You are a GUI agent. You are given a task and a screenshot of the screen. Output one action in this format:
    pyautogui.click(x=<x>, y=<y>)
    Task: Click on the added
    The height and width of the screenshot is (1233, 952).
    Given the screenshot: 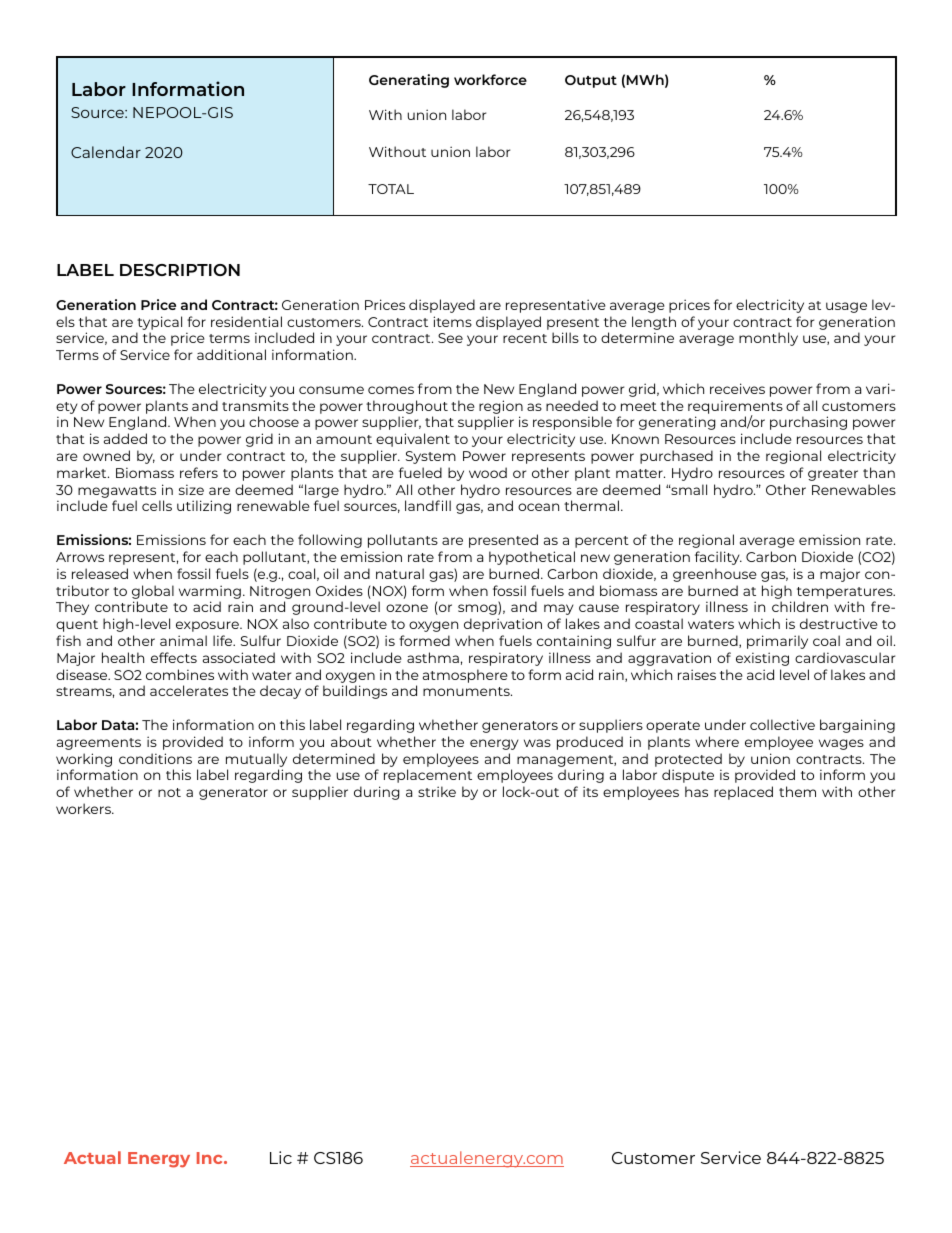 What is the action you would take?
    pyautogui.click(x=125, y=438)
